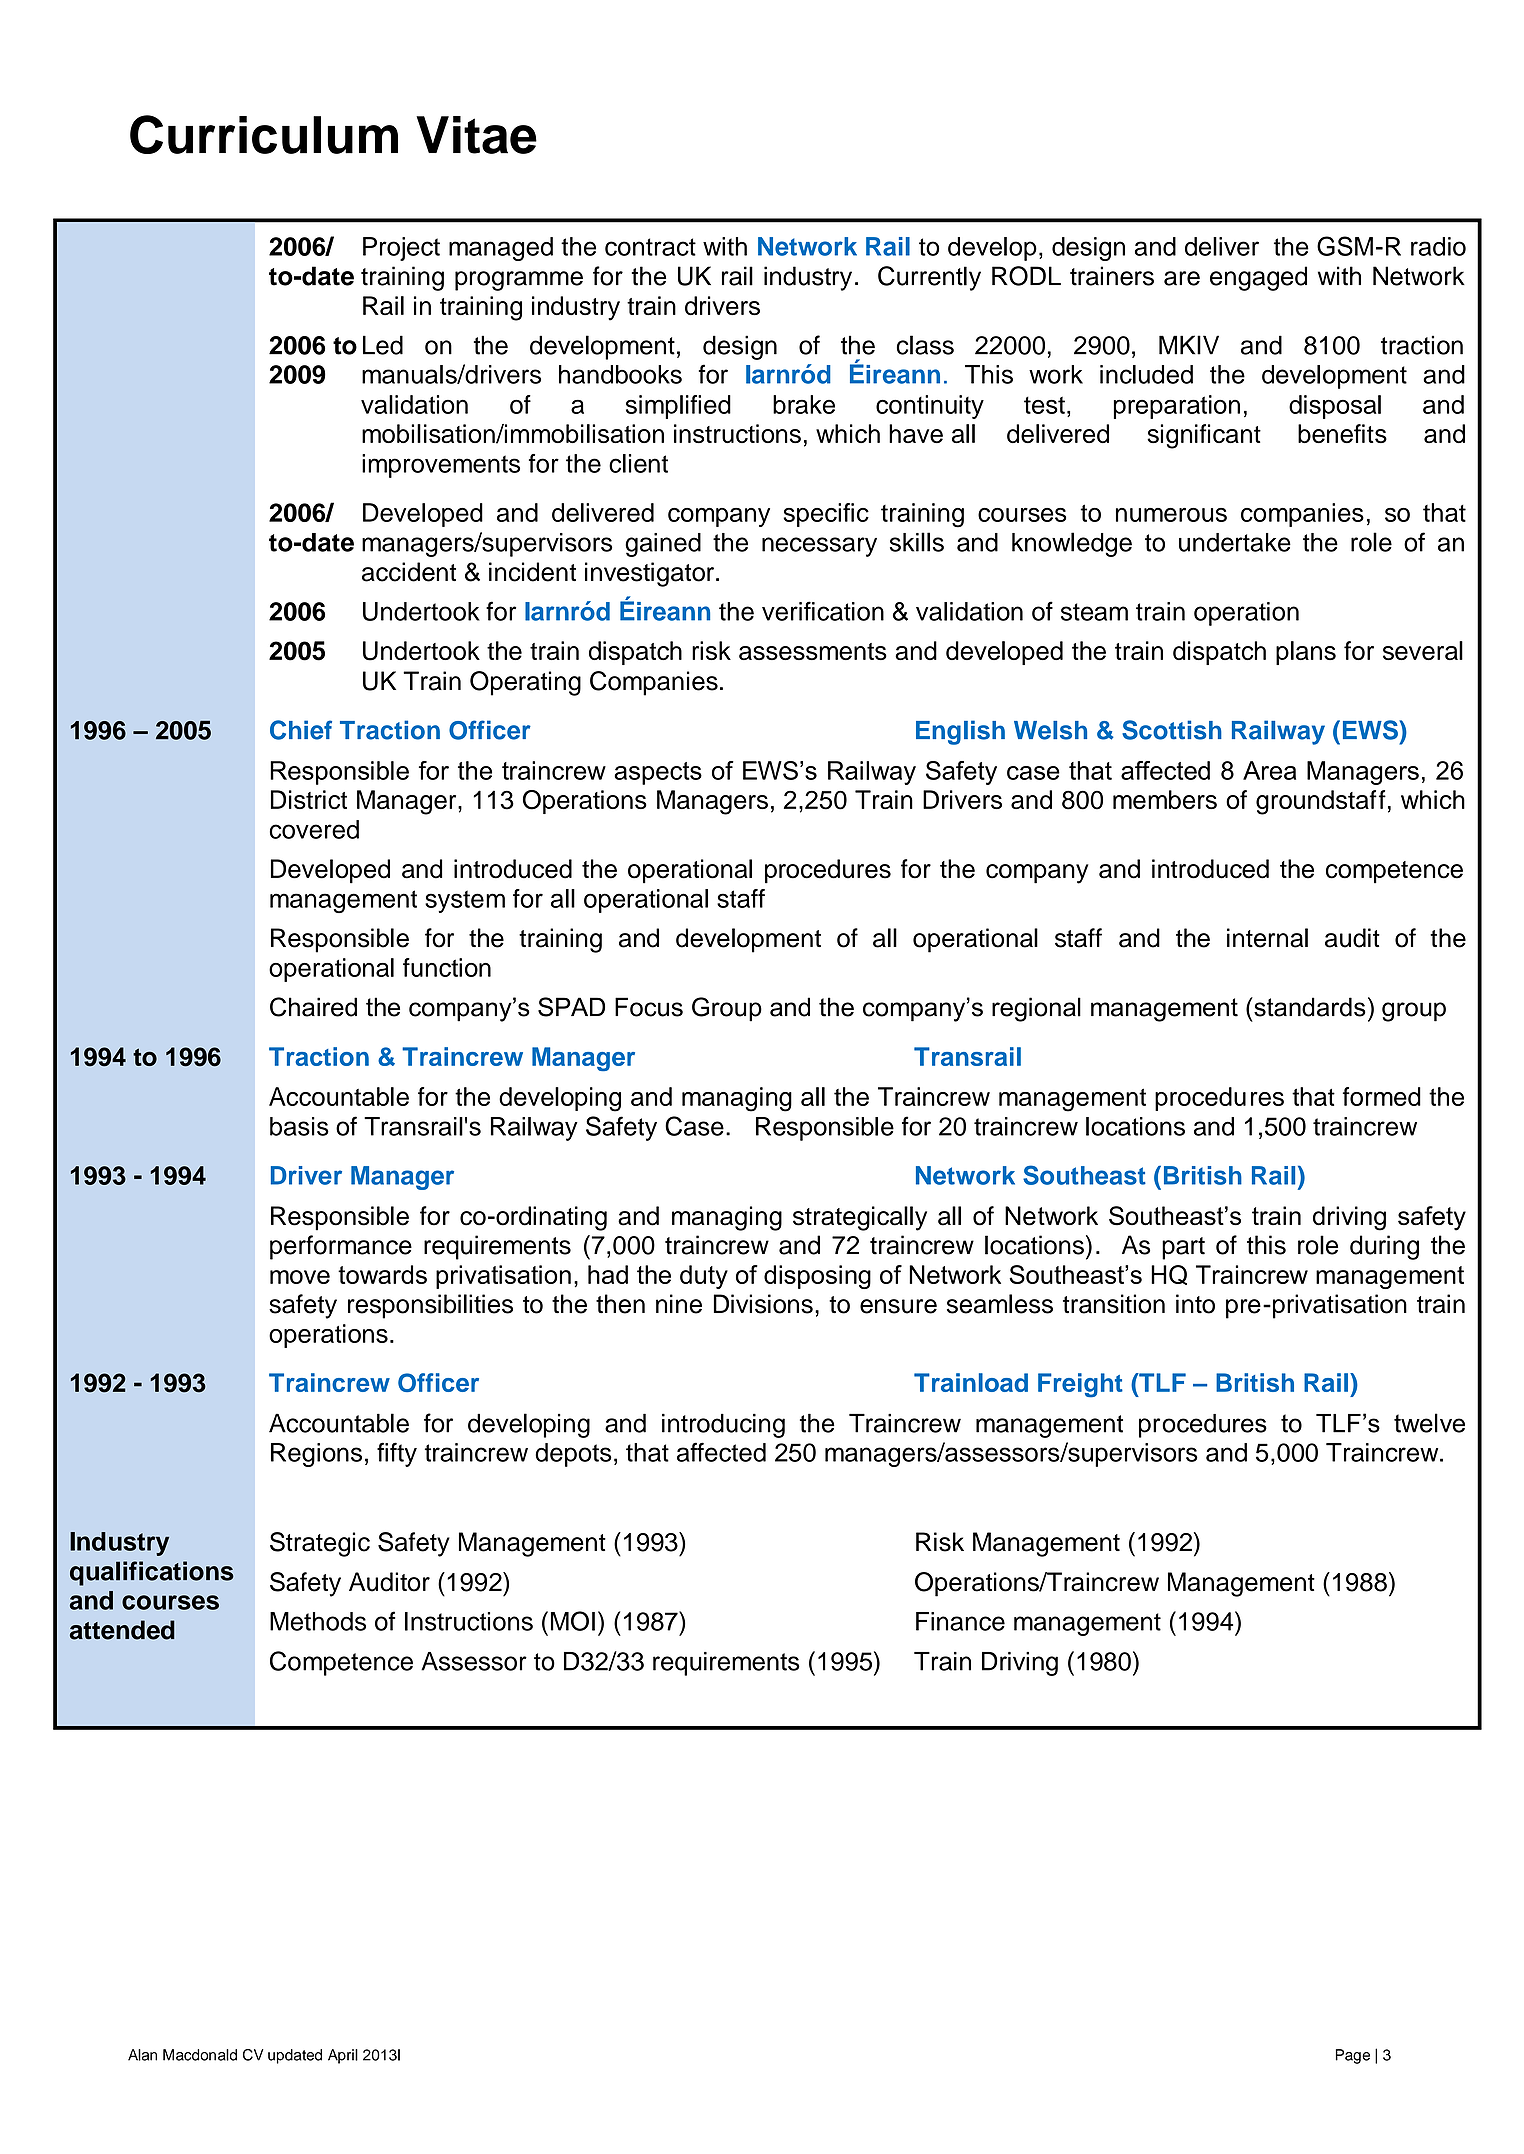 The width and height of the screenshot is (1524, 2154). What do you see at coordinates (299, 1126) in the screenshot?
I see `basis` at bounding box center [299, 1126].
